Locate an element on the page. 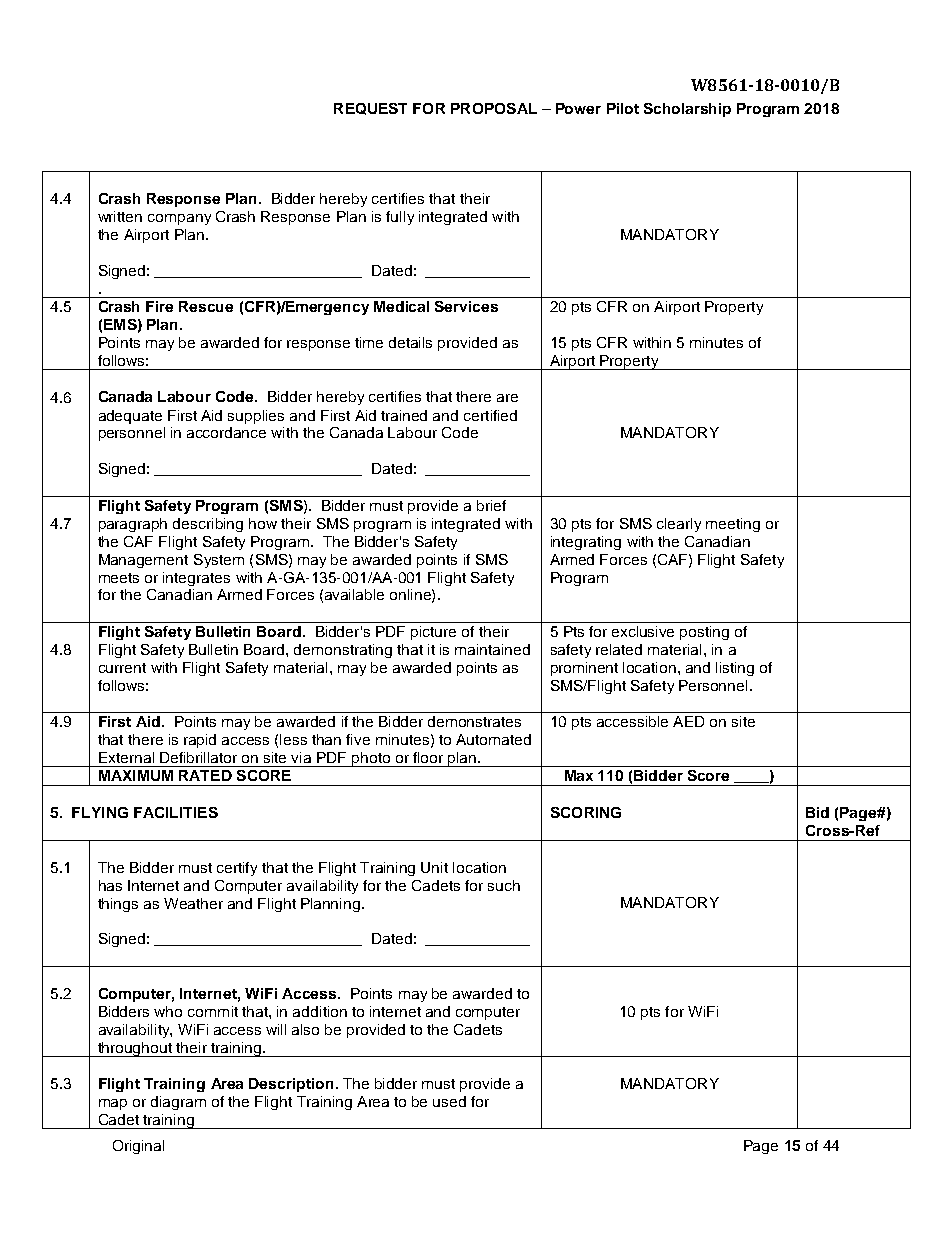  picture is located at coordinates (433, 633).
